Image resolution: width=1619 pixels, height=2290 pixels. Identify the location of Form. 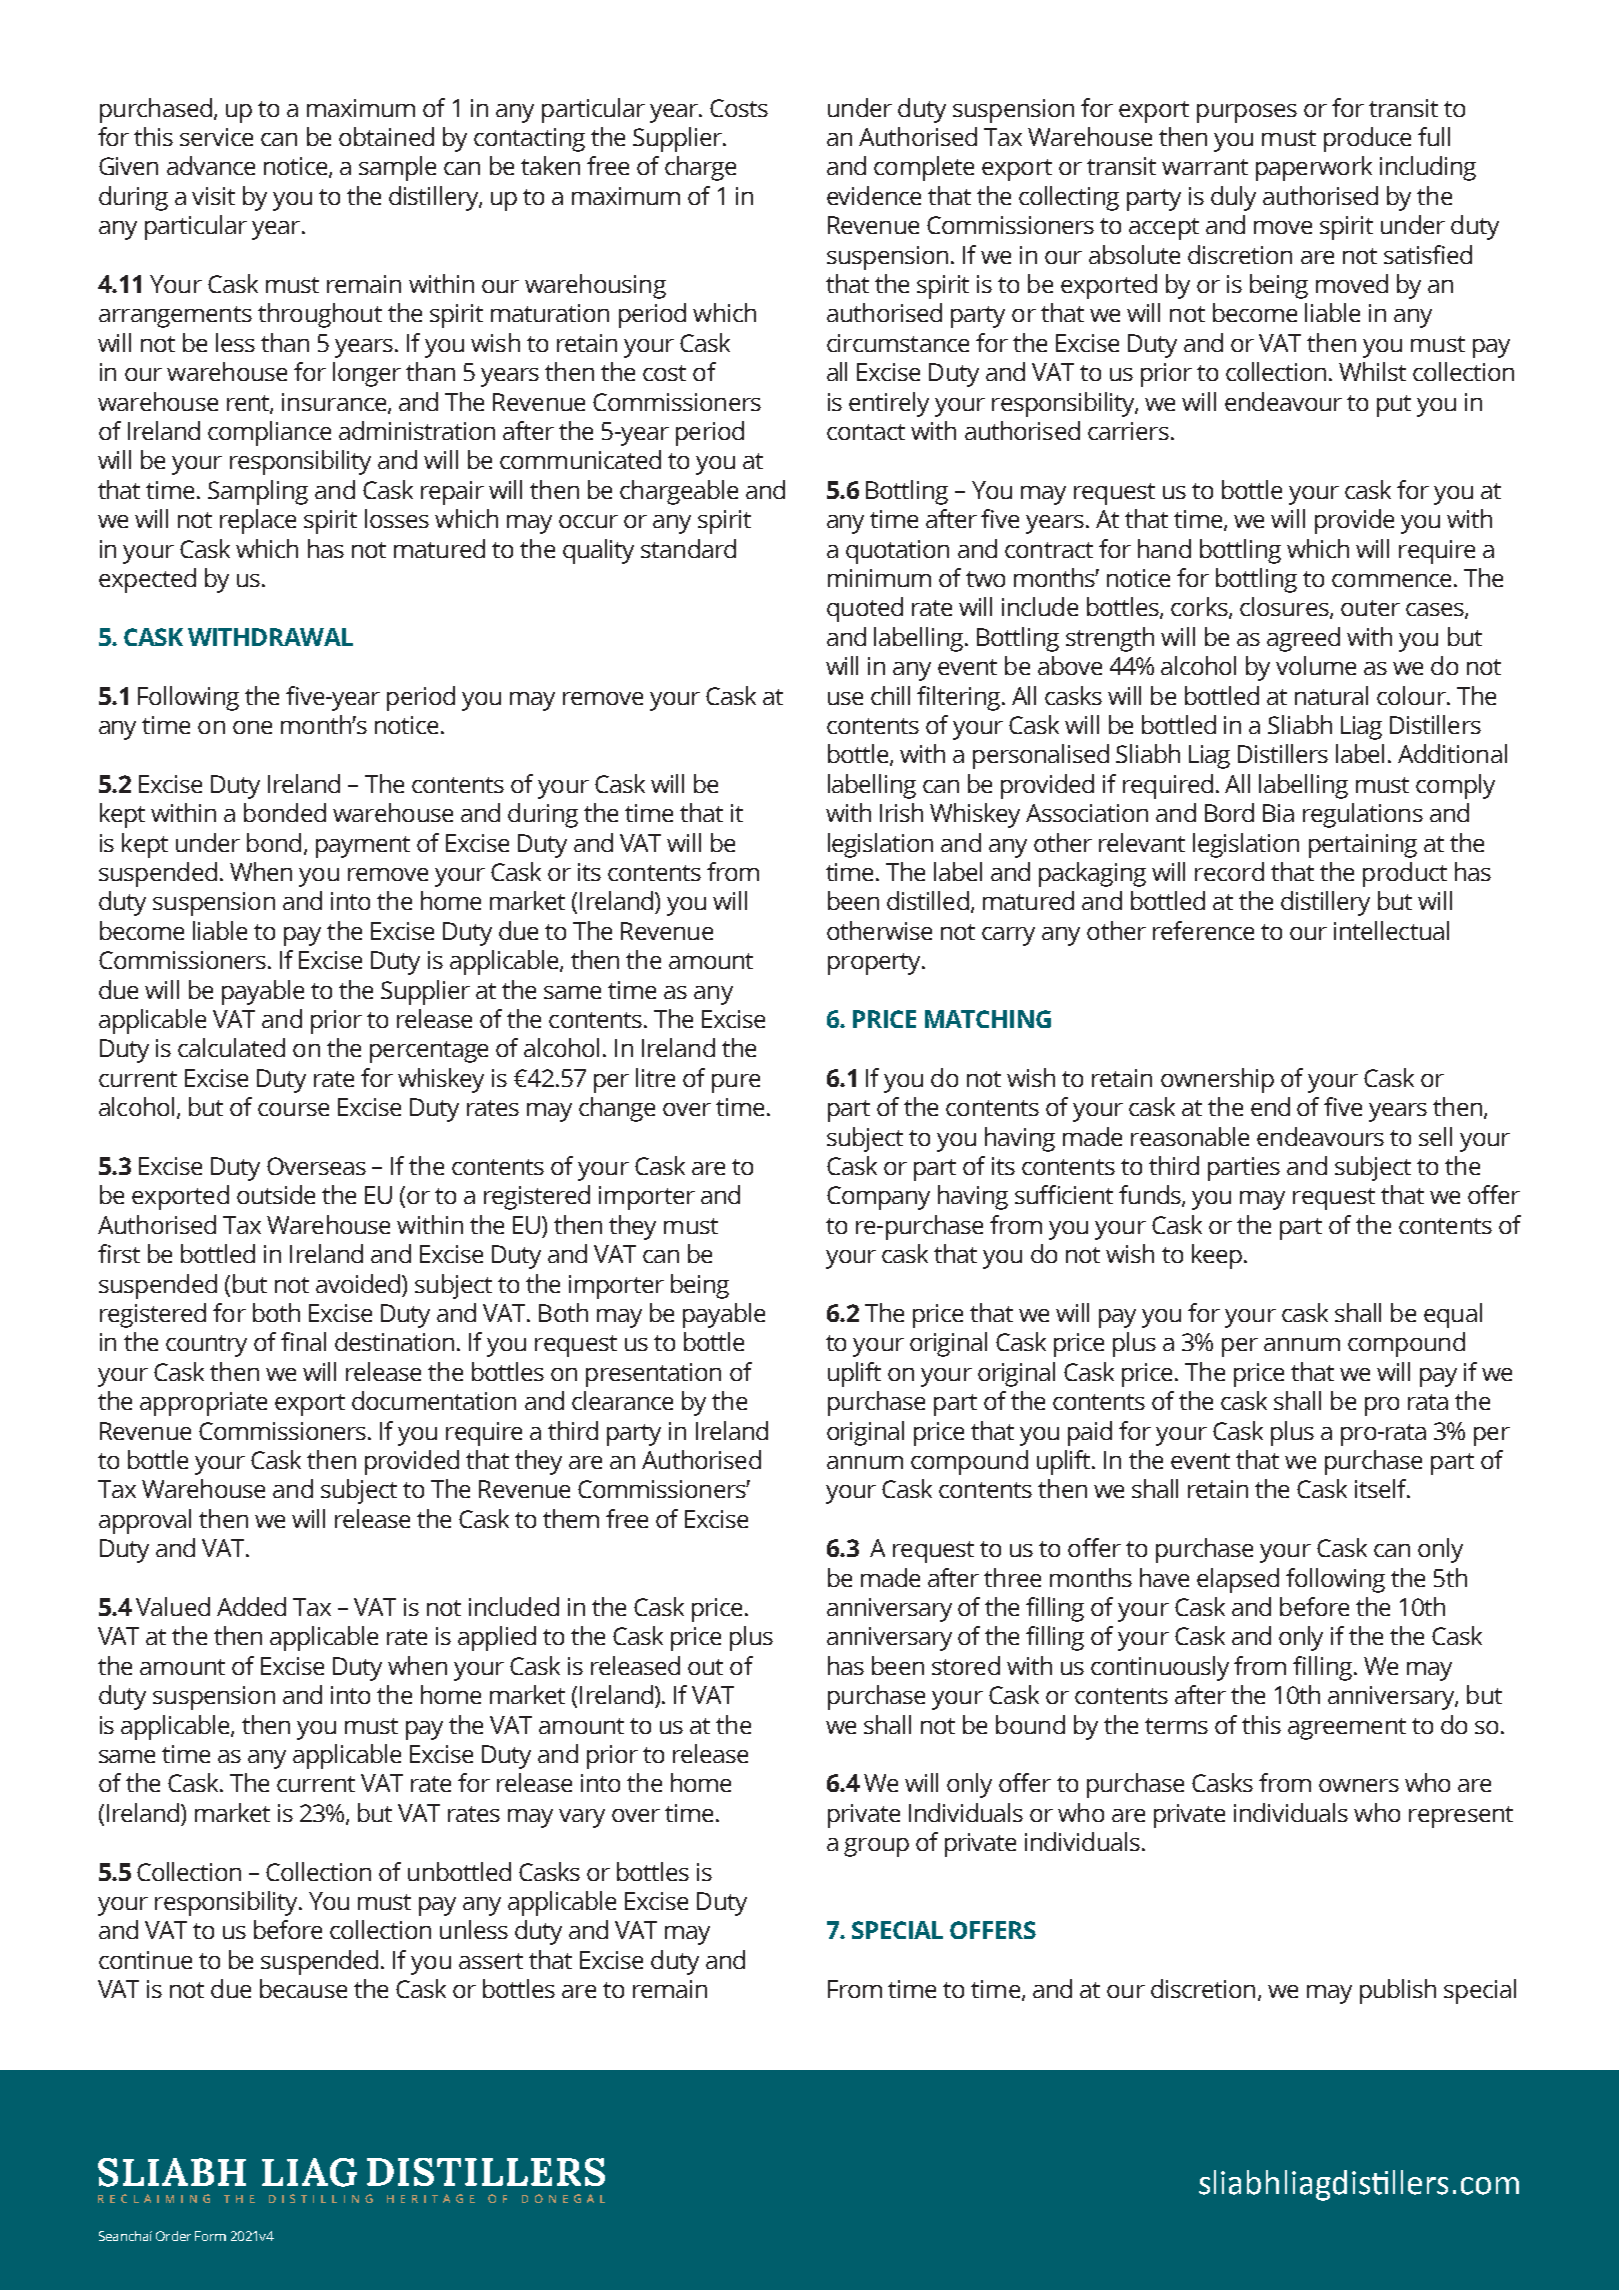
(210, 2236).
